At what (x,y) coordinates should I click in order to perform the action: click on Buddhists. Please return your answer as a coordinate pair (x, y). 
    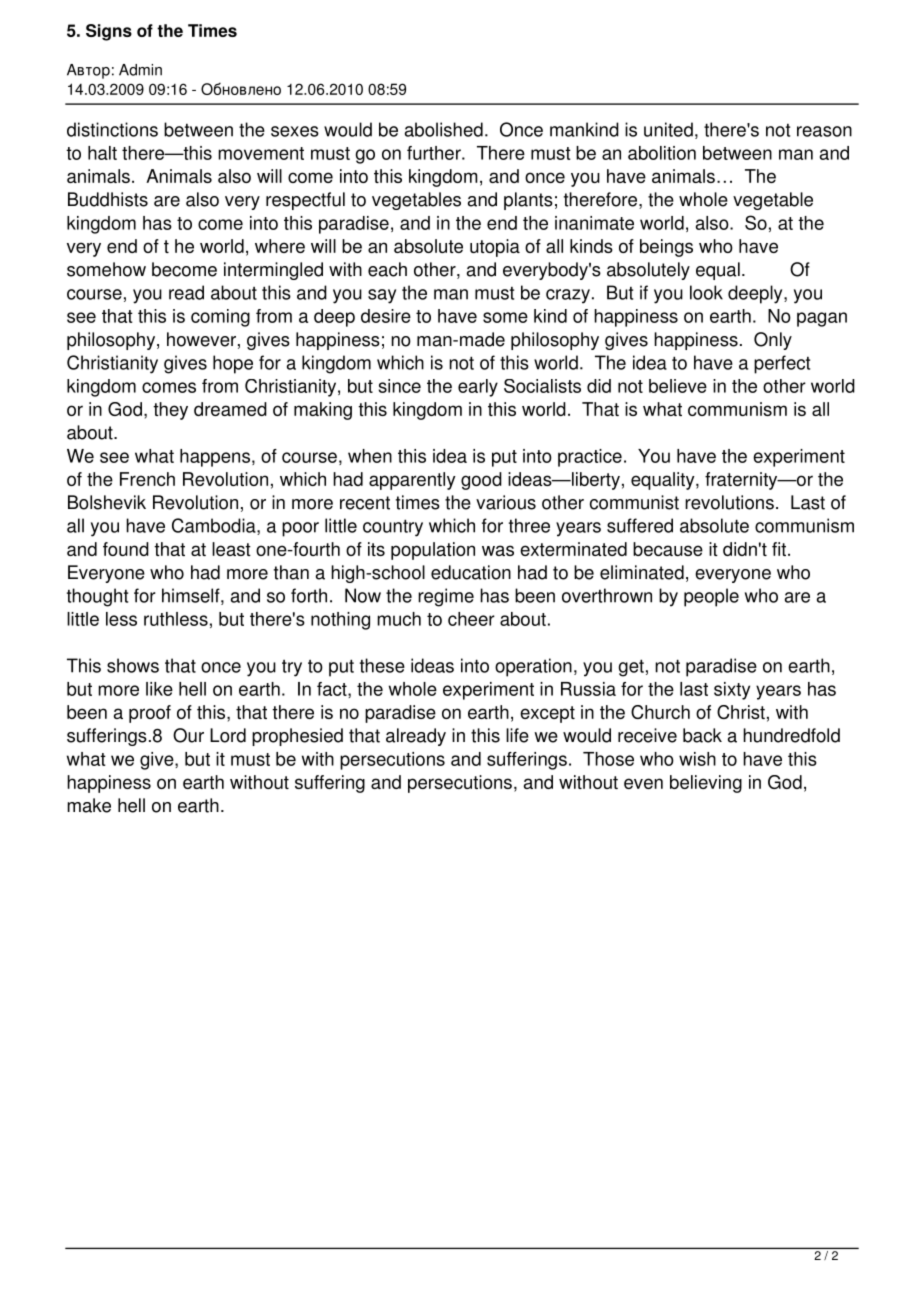
    Looking at the image, I should click on (108, 199).
